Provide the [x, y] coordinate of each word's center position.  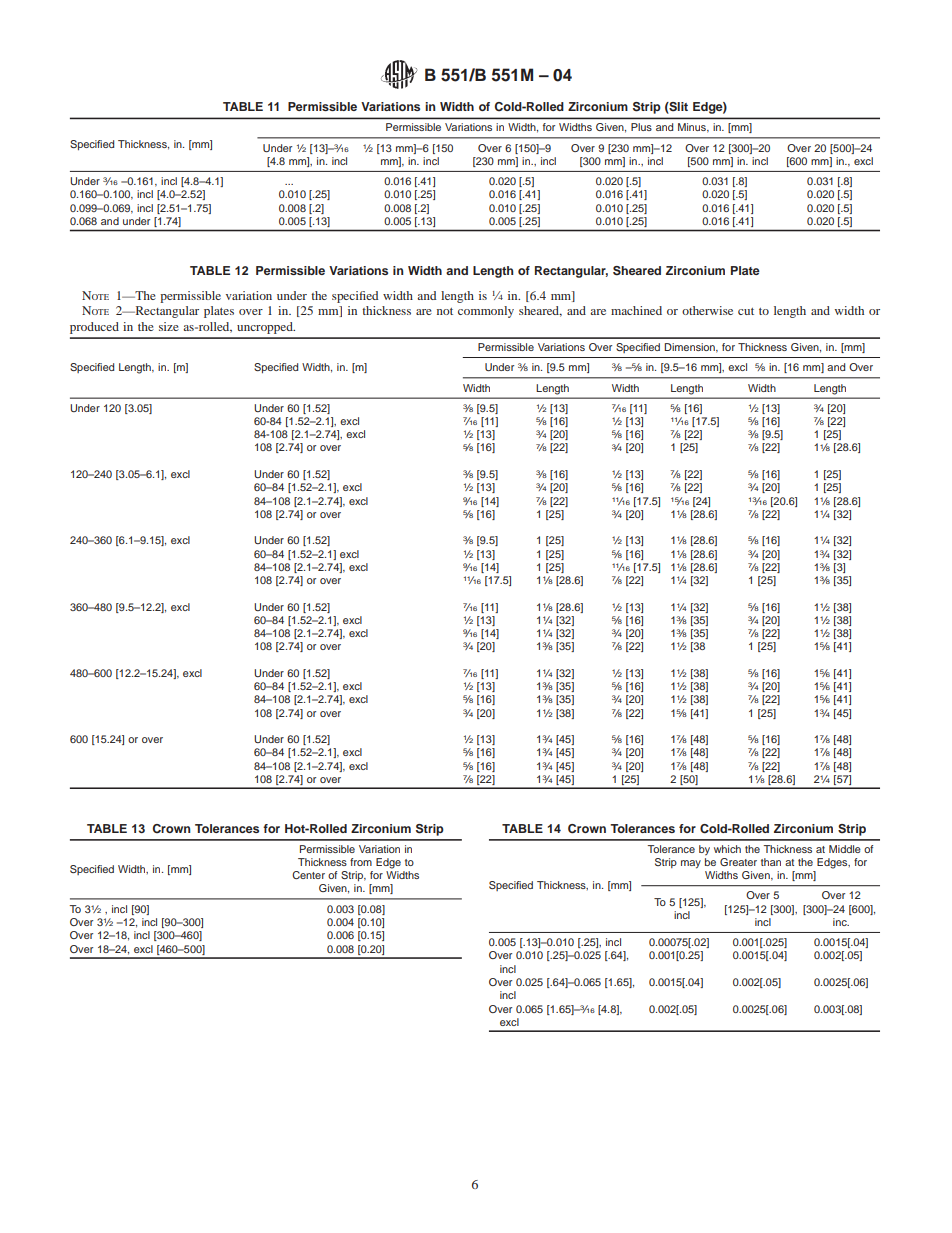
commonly [486, 312]
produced [94, 328]
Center [308, 875]
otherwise [707, 310]
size [169, 326]
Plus [641, 127]
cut [746, 311]
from [361, 862]
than [771, 862]
